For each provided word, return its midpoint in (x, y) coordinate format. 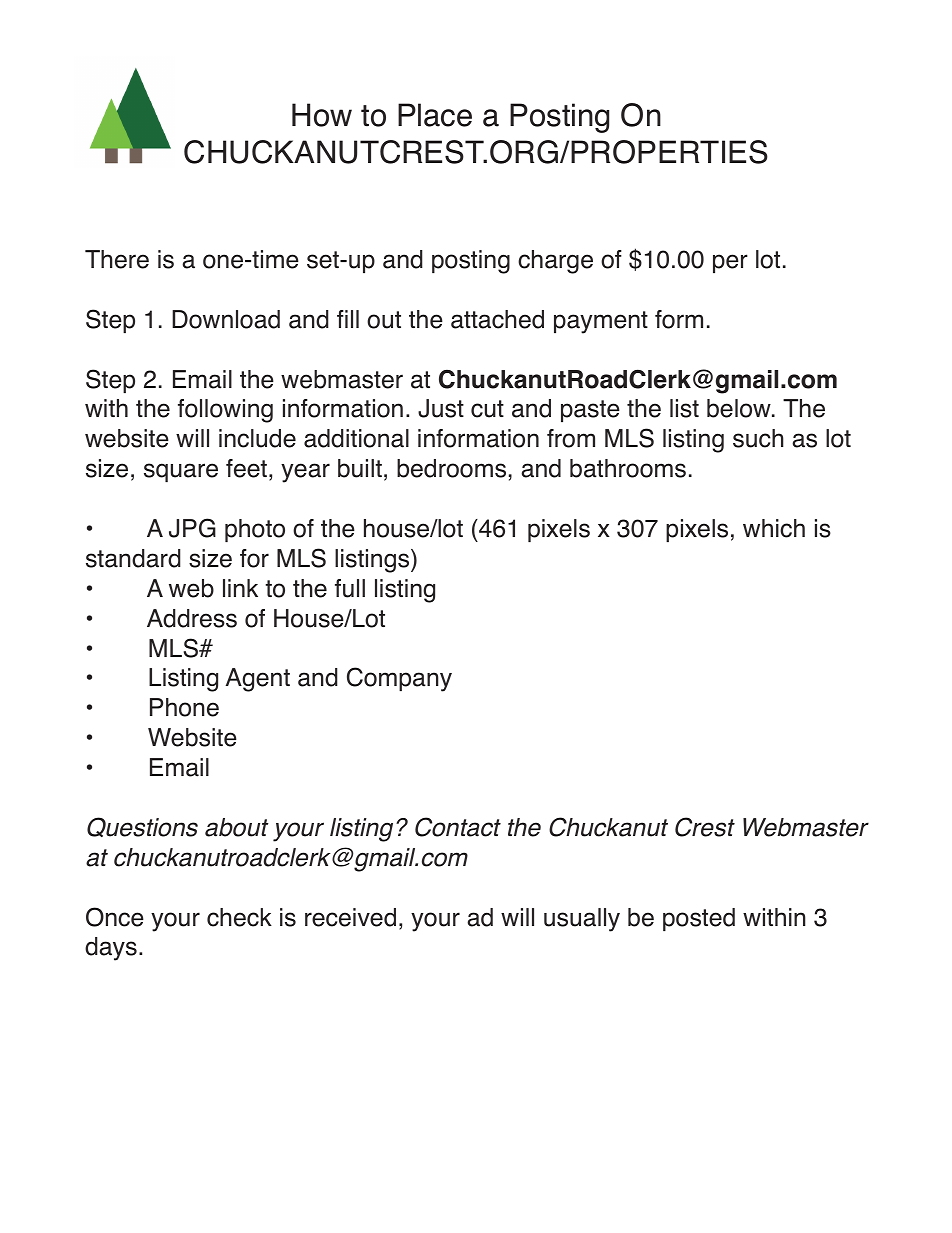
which (774, 528)
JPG (192, 528)
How (322, 115)
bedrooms (451, 468)
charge (555, 262)
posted (699, 919)
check (239, 917)
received (350, 917)
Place (435, 115)
